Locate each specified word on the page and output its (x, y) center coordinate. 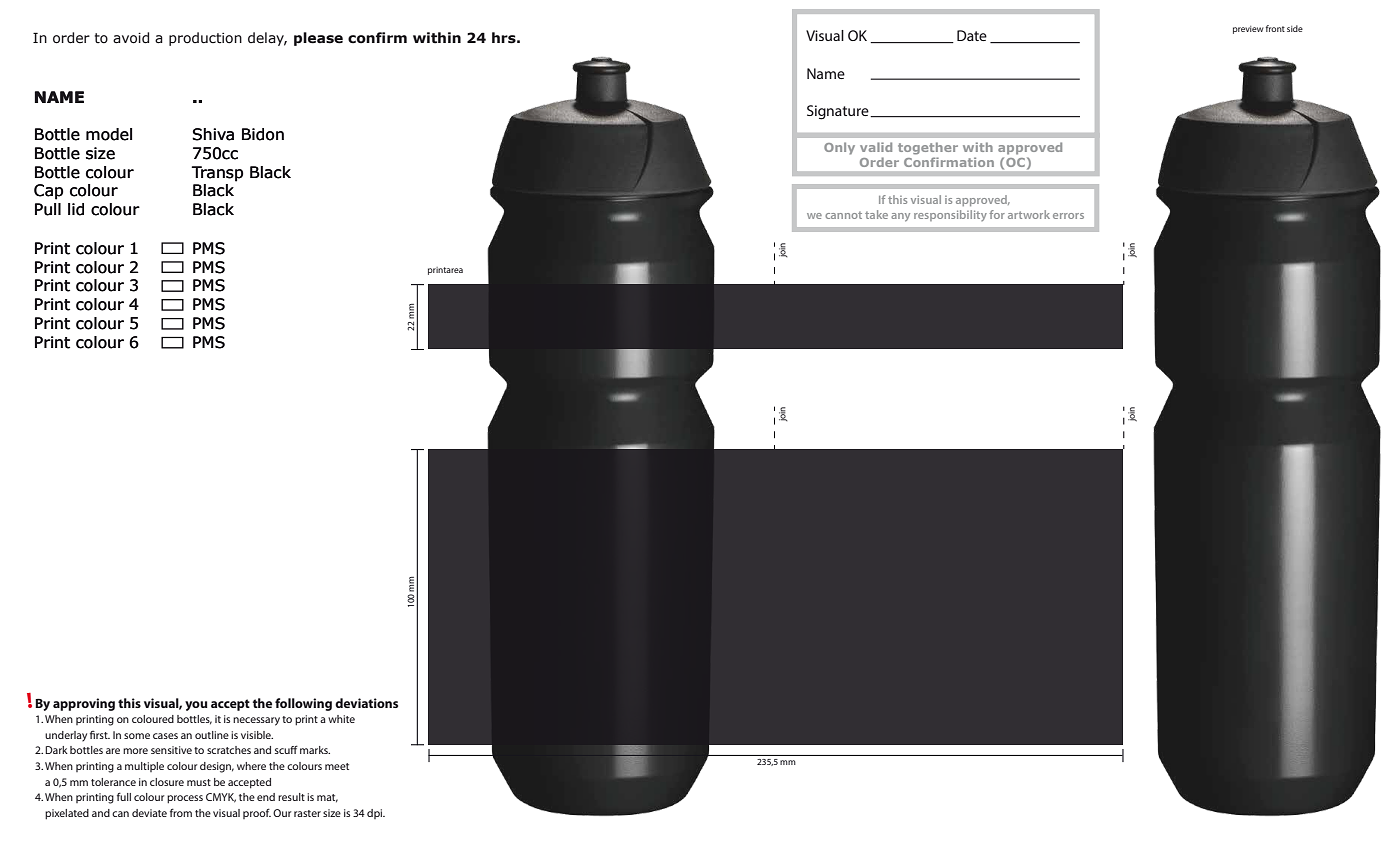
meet (337, 766)
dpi (376, 814)
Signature (839, 112)
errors (1068, 216)
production (205, 39)
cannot (843, 215)
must (199, 782)
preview (1248, 30)
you (196, 706)
